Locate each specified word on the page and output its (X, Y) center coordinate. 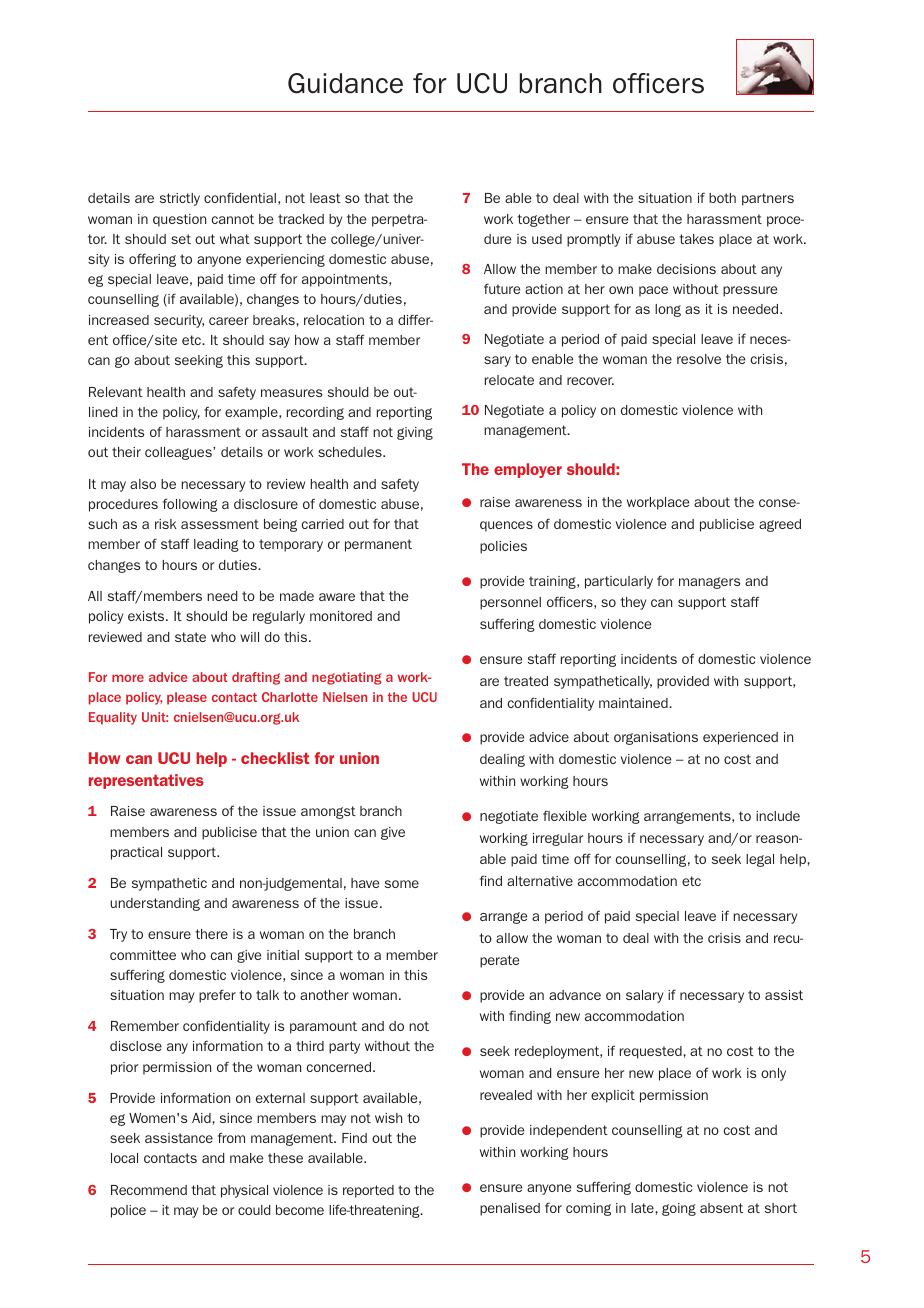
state (190, 637)
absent (721, 1208)
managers (709, 583)
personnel (510, 603)
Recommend (149, 1190)
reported (368, 1191)
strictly (180, 199)
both (722, 198)
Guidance (345, 83)
